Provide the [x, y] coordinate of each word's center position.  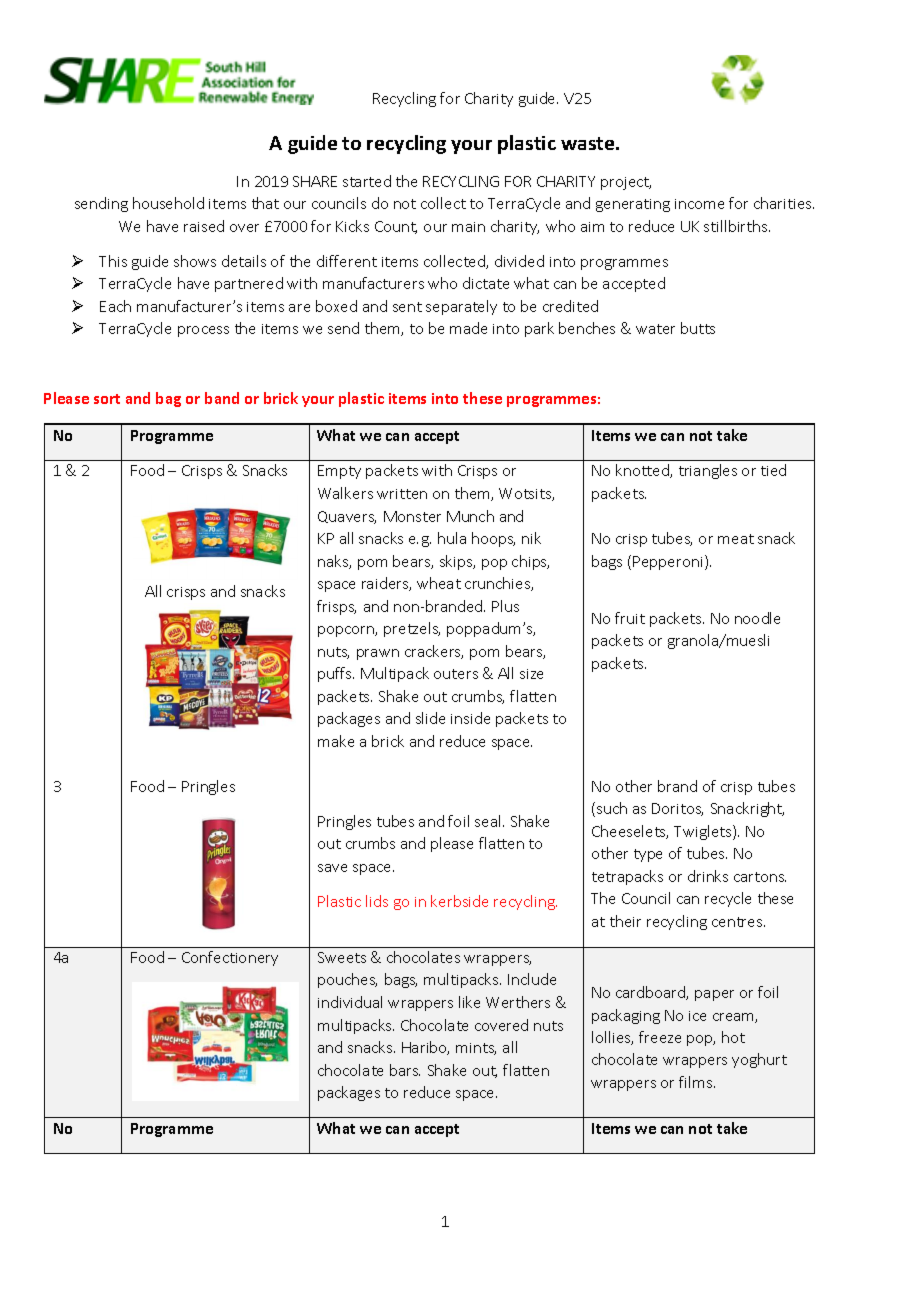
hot [733, 1037]
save [332, 868]
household [168, 203]
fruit [630, 618]
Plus [505, 606]
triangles [708, 471]
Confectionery [230, 958]
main [468, 227]
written [402, 494]
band [222, 398]
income [699, 204]
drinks [708, 876]
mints [476, 1049]
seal [487, 821]
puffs [336, 674]
